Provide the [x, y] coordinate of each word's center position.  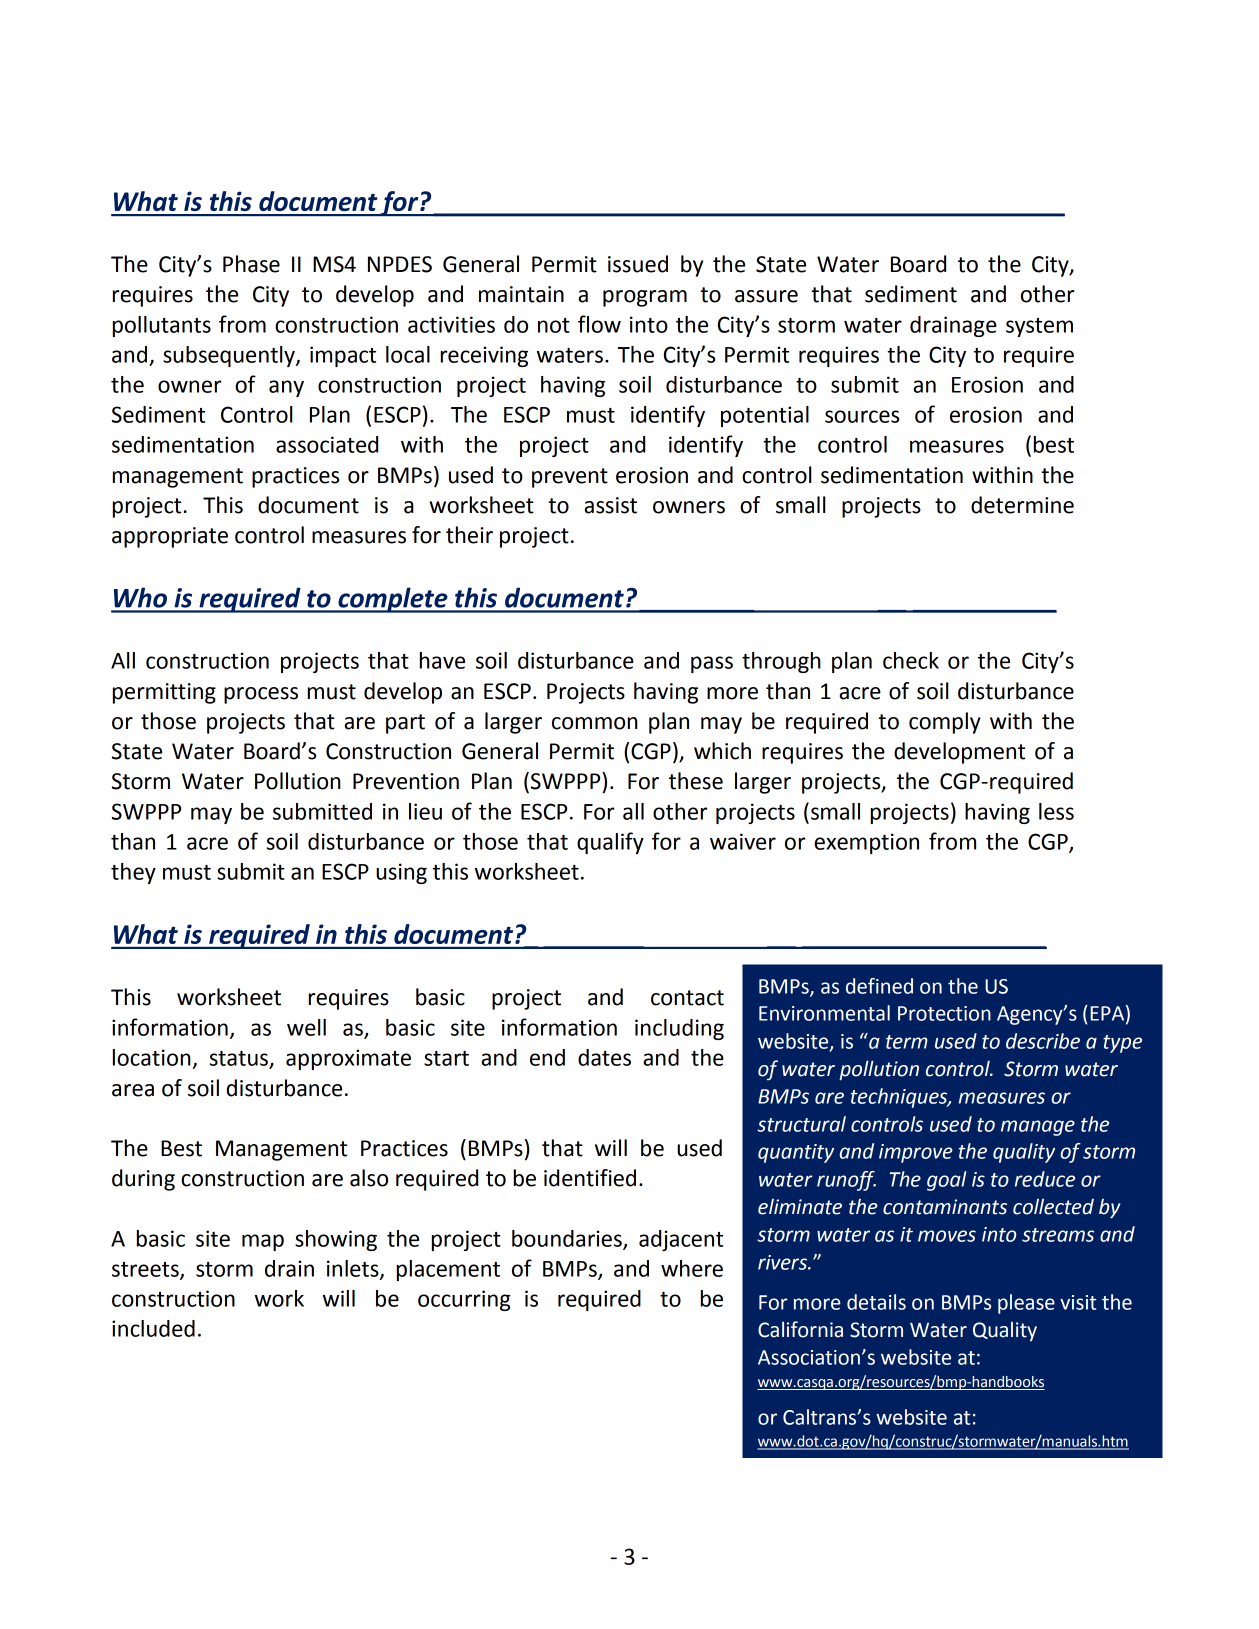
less [1056, 811]
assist [610, 505]
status [239, 1058]
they [133, 873]
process [261, 695]
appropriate [170, 537]
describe [1043, 1041]
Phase [251, 264]
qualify [610, 843]
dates [604, 1057]
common [595, 723]
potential [765, 416]
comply [945, 723]
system [1039, 327]
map [263, 1242]
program [645, 298]
